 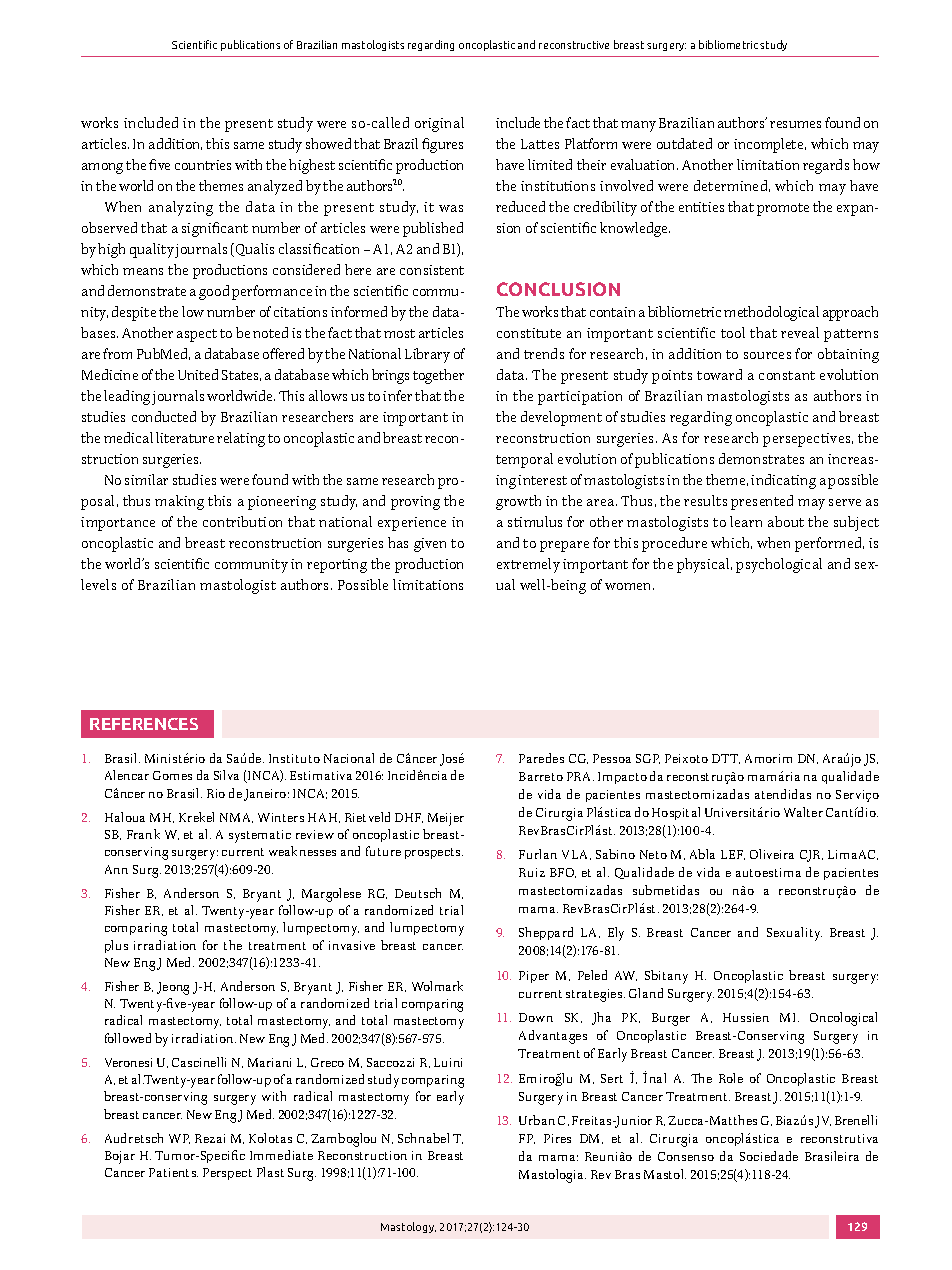 I want to click on Schnabel, so click(x=423, y=1138).
